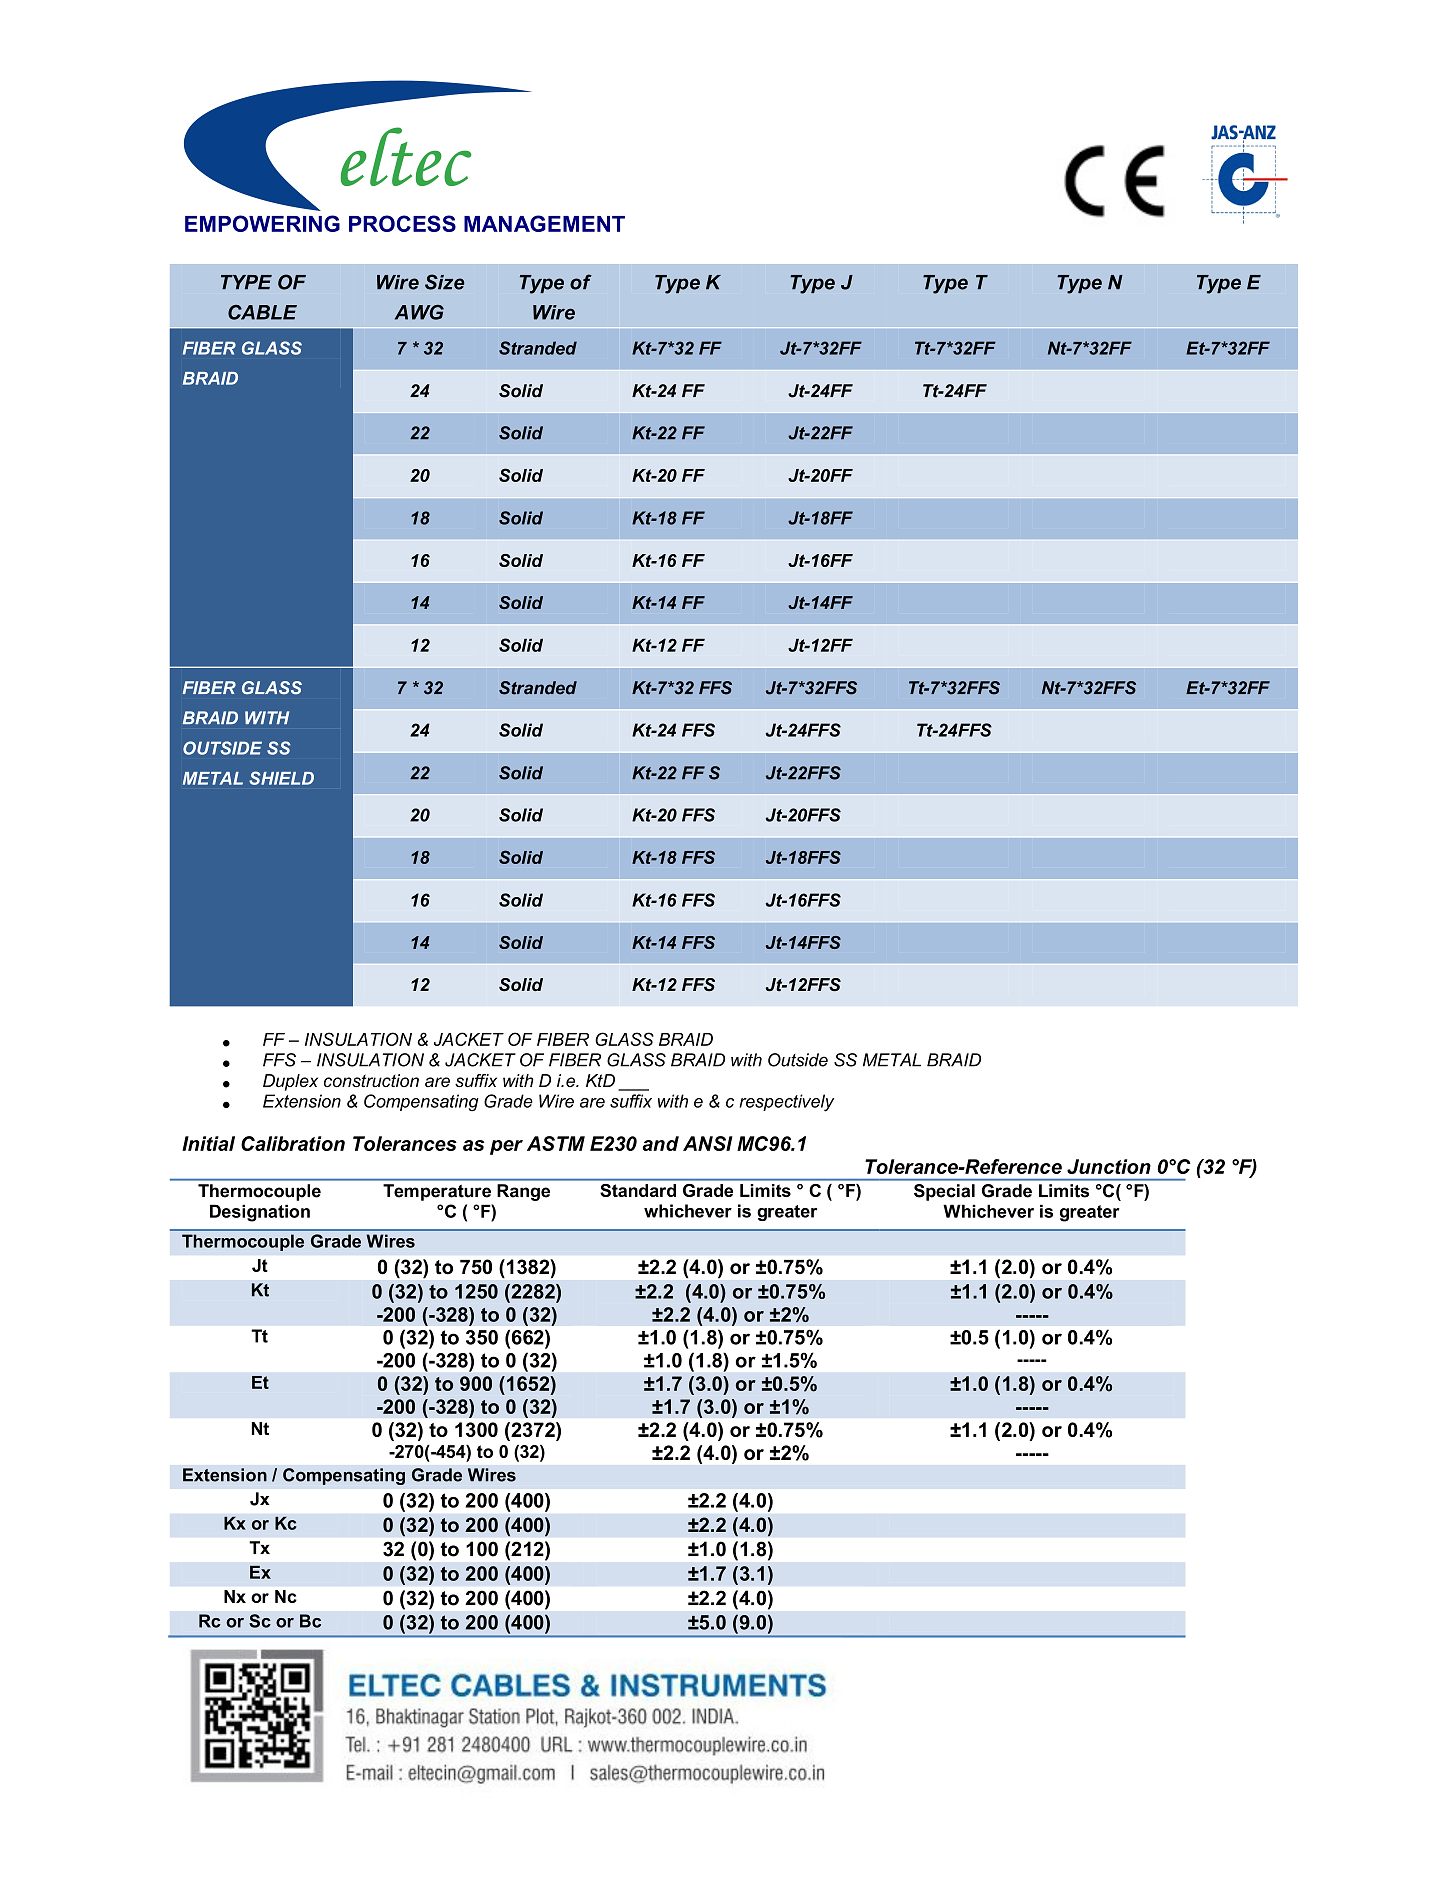  I want to click on EMPOWERING, so click(262, 223).
